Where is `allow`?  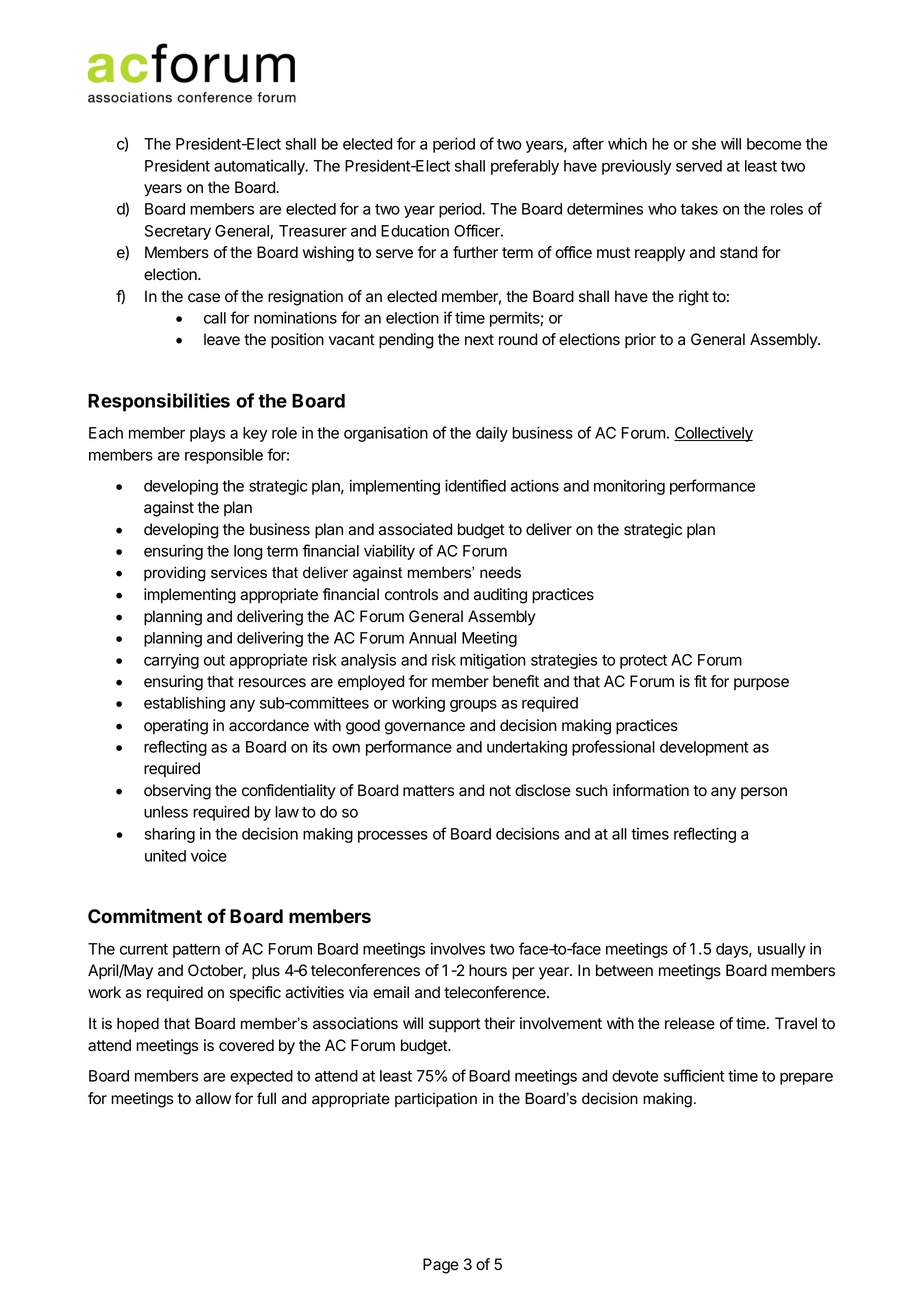
allow is located at coordinates (213, 1098).
